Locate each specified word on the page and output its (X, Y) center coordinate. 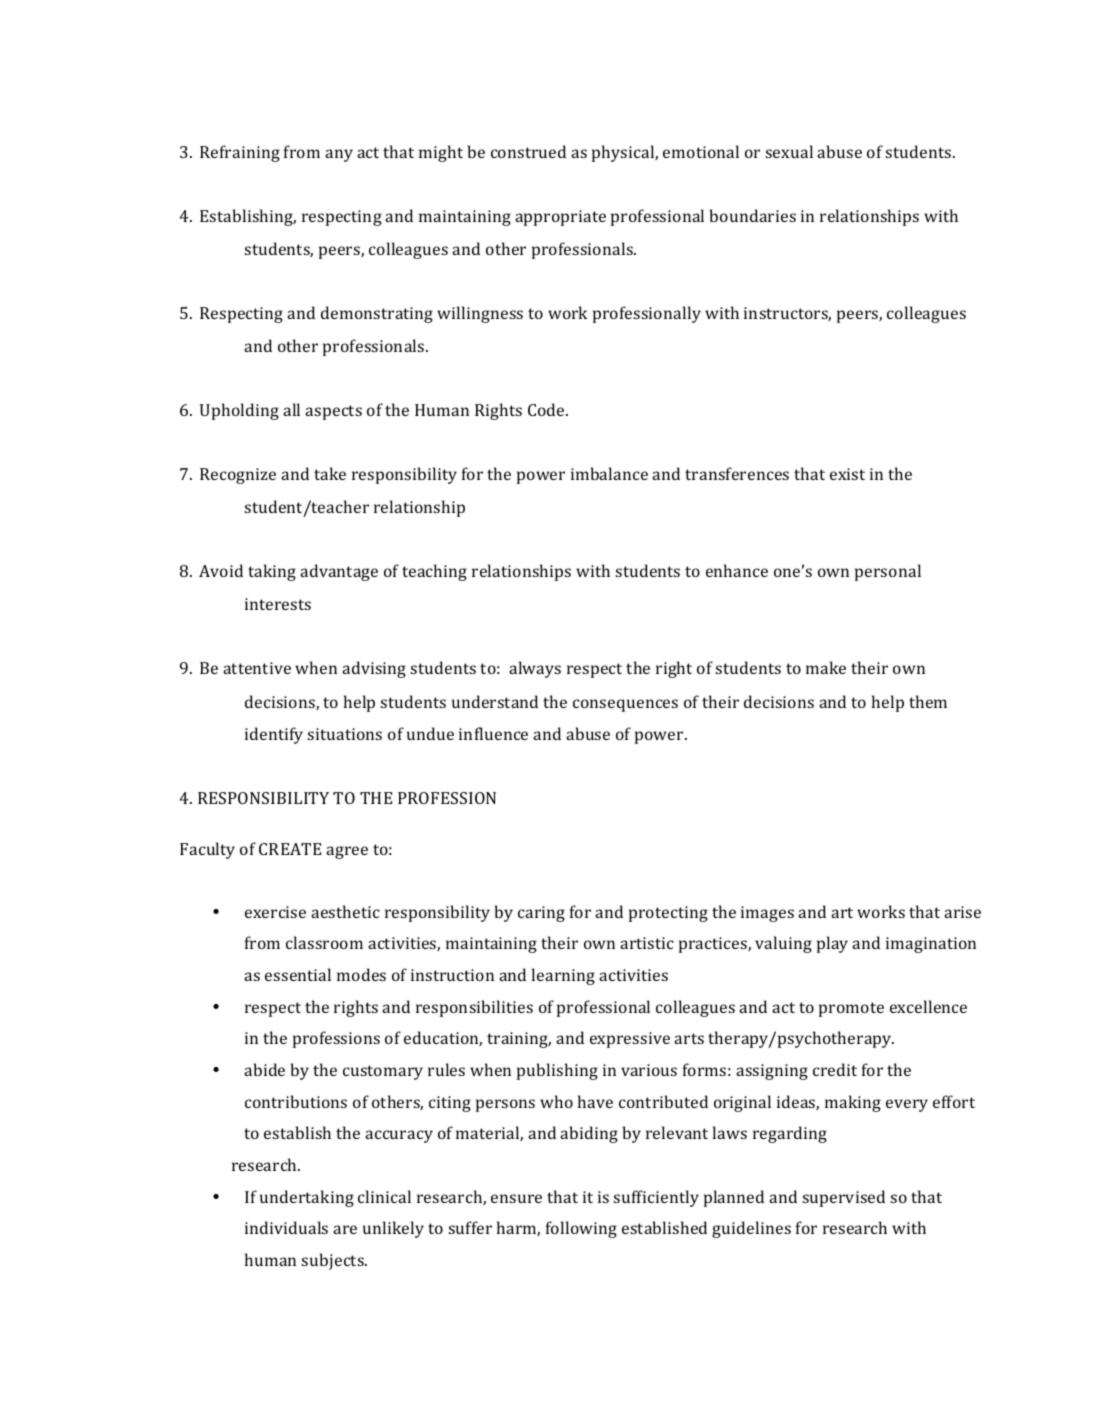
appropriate (560, 218)
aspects (333, 412)
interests (278, 604)
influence (493, 733)
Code (547, 409)
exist (847, 474)
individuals (286, 1227)
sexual (789, 151)
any (339, 155)
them (928, 701)
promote (851, 1009)
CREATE (290, 849)
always (535, 669)
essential (298, 974)
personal (888, 572)
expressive (630, 1040)
